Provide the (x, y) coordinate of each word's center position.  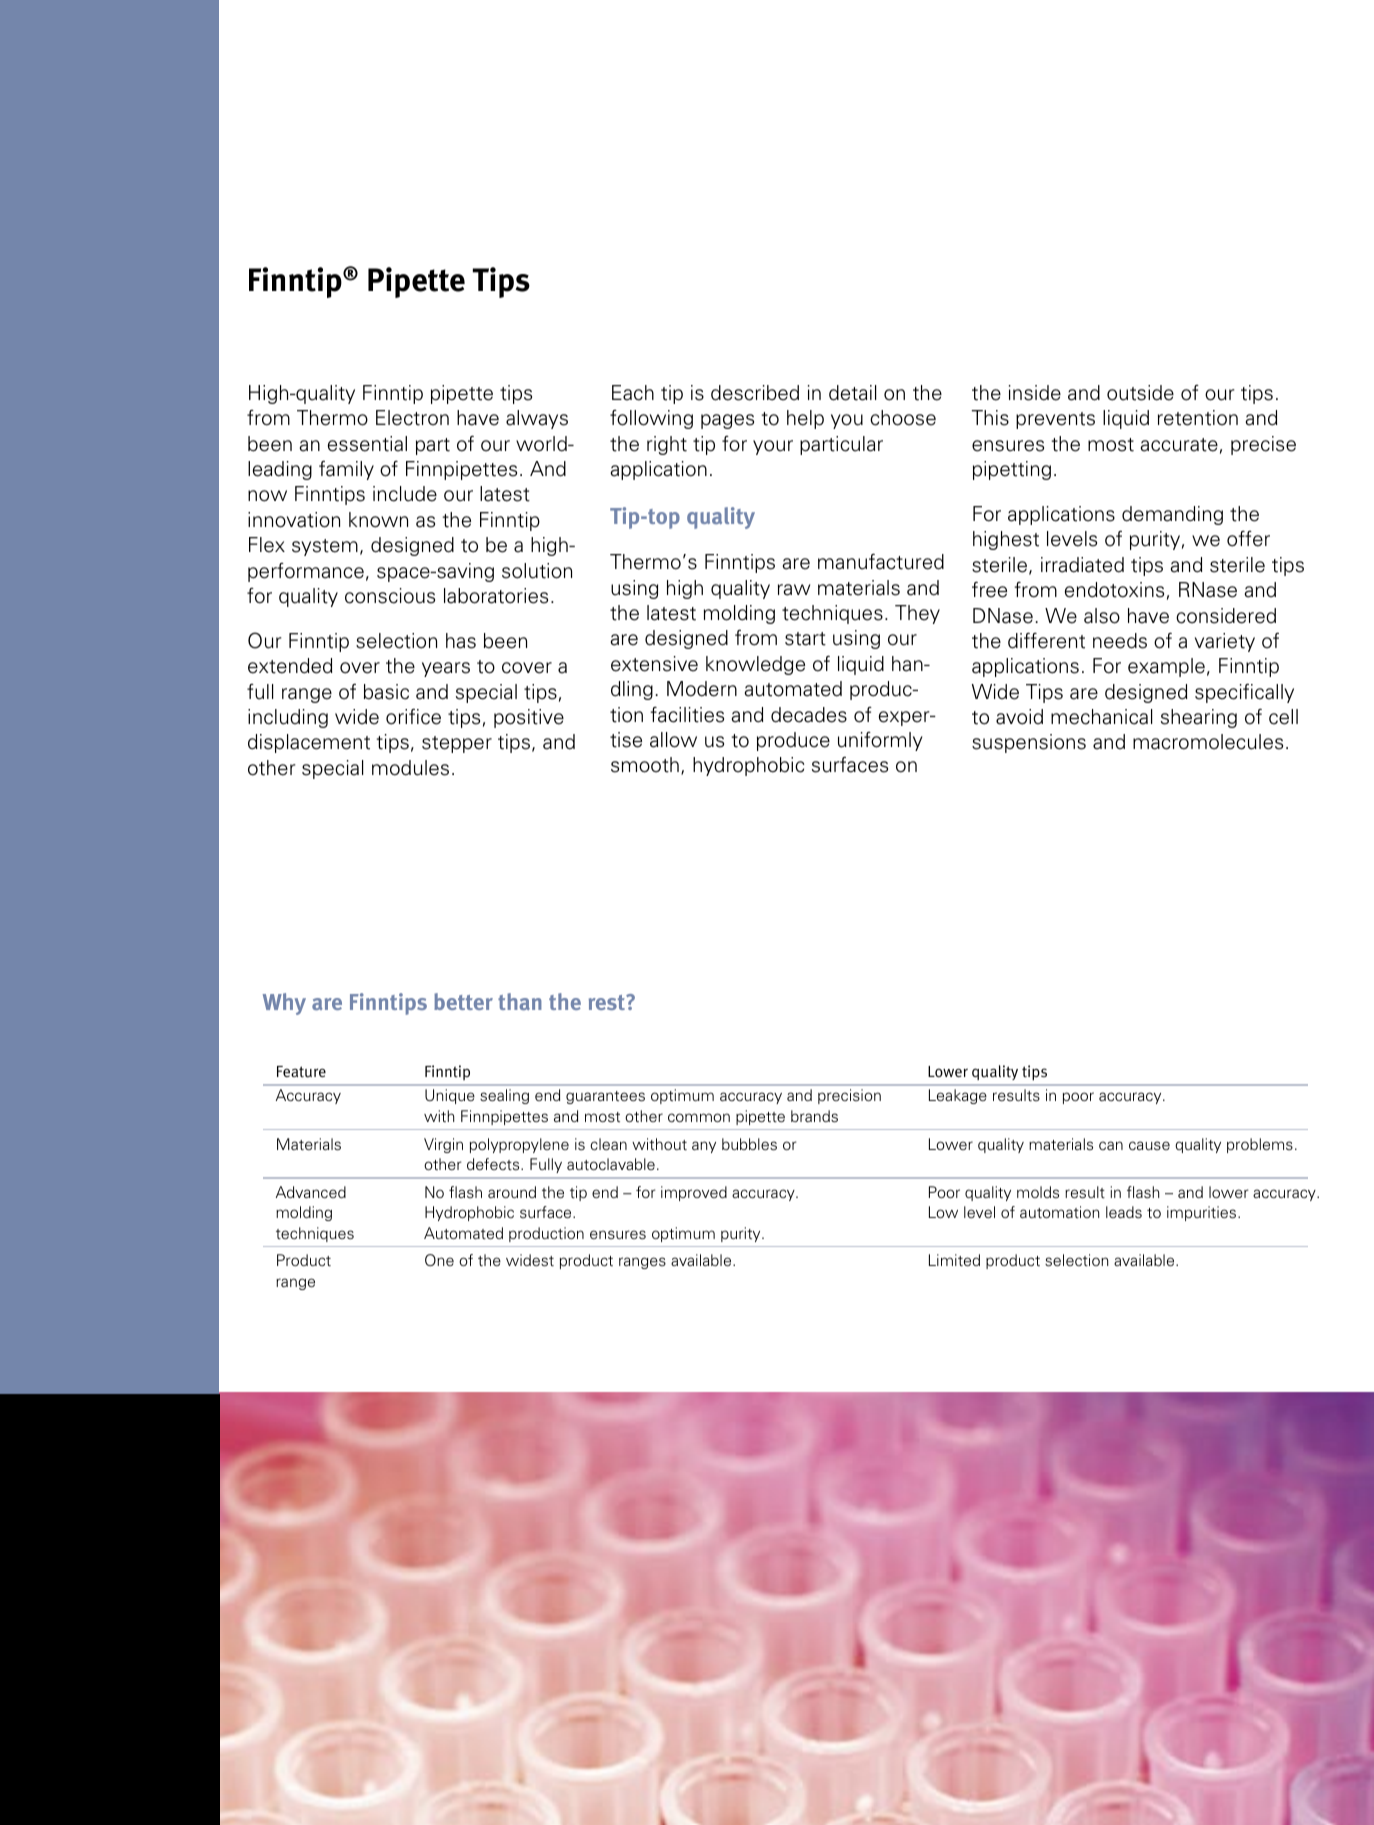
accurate (1179, 445)
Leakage (958, 1096)
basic (386, 692)
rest (608, 1002)
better (463, 1001)
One (439, 1260)
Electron (412, 418)
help (805, 419)
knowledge (755, 665)
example (1166, 667)
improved (694, 1193)
